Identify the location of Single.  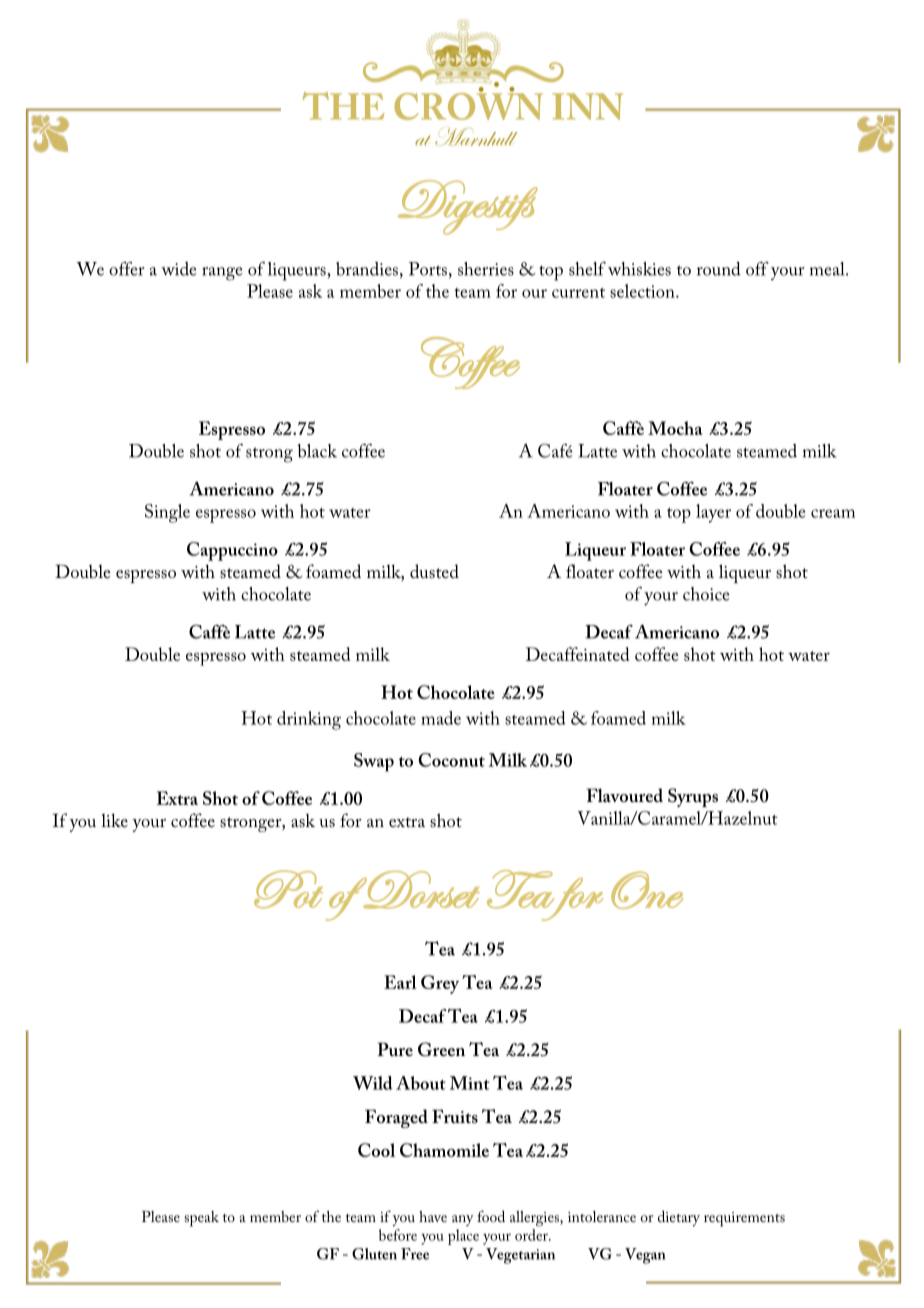
(167, 513).
